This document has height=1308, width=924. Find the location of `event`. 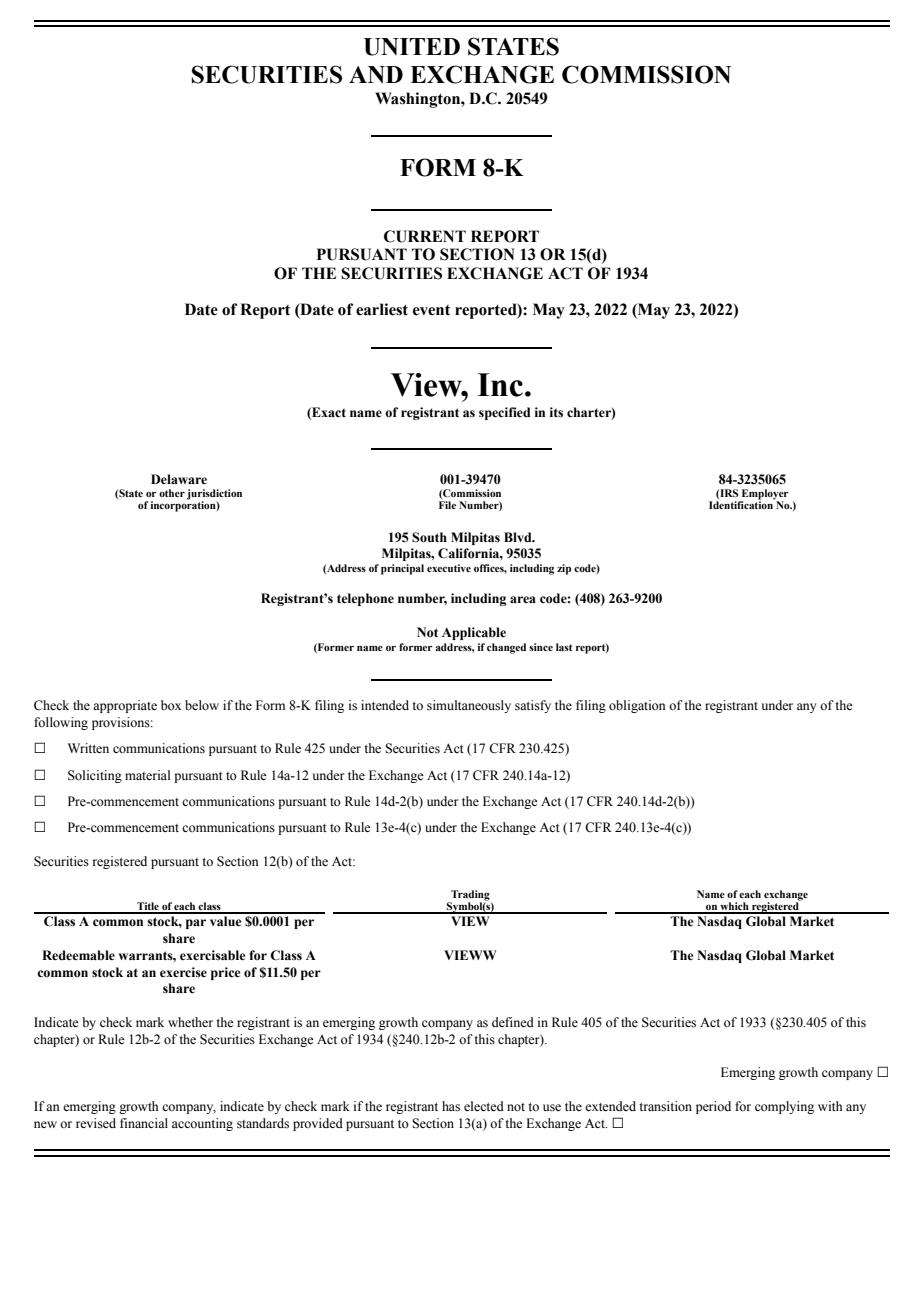

event is located at coordinates (431, 310).
